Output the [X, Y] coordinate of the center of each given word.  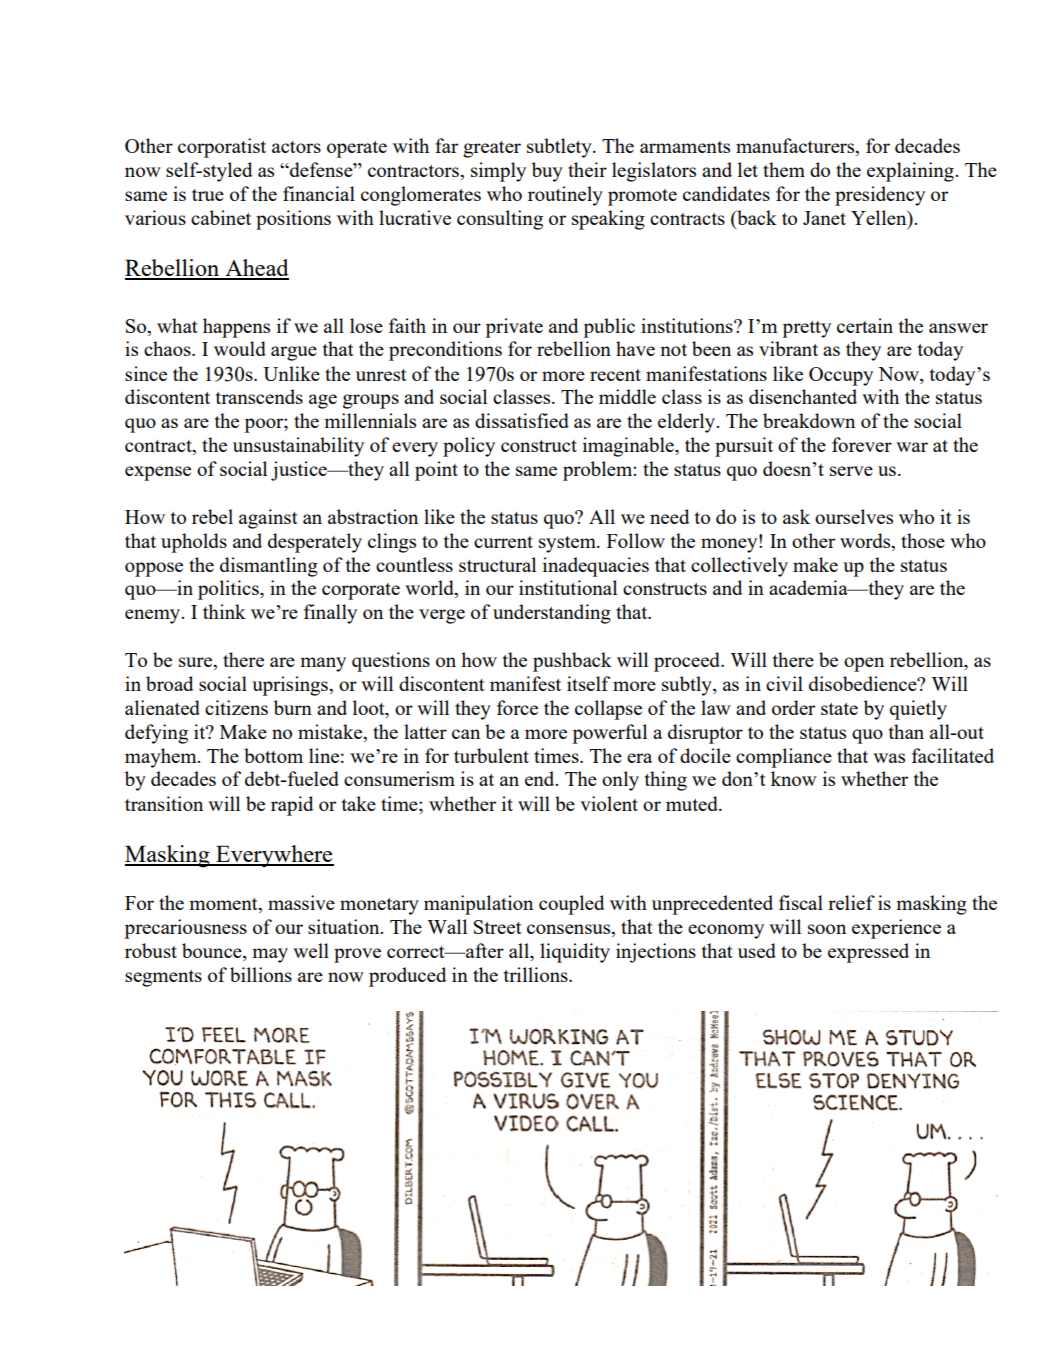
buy [547, 172]
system [568, 544]
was [889, 758]
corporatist [222, 148]
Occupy [841, 376]
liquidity [575, 953]
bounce [213, 950]
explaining [911, 172]
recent [615, 375]
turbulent [491, 755]
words [866, 540]
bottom [273, 755]
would [240, 348]
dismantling [269, 567]
